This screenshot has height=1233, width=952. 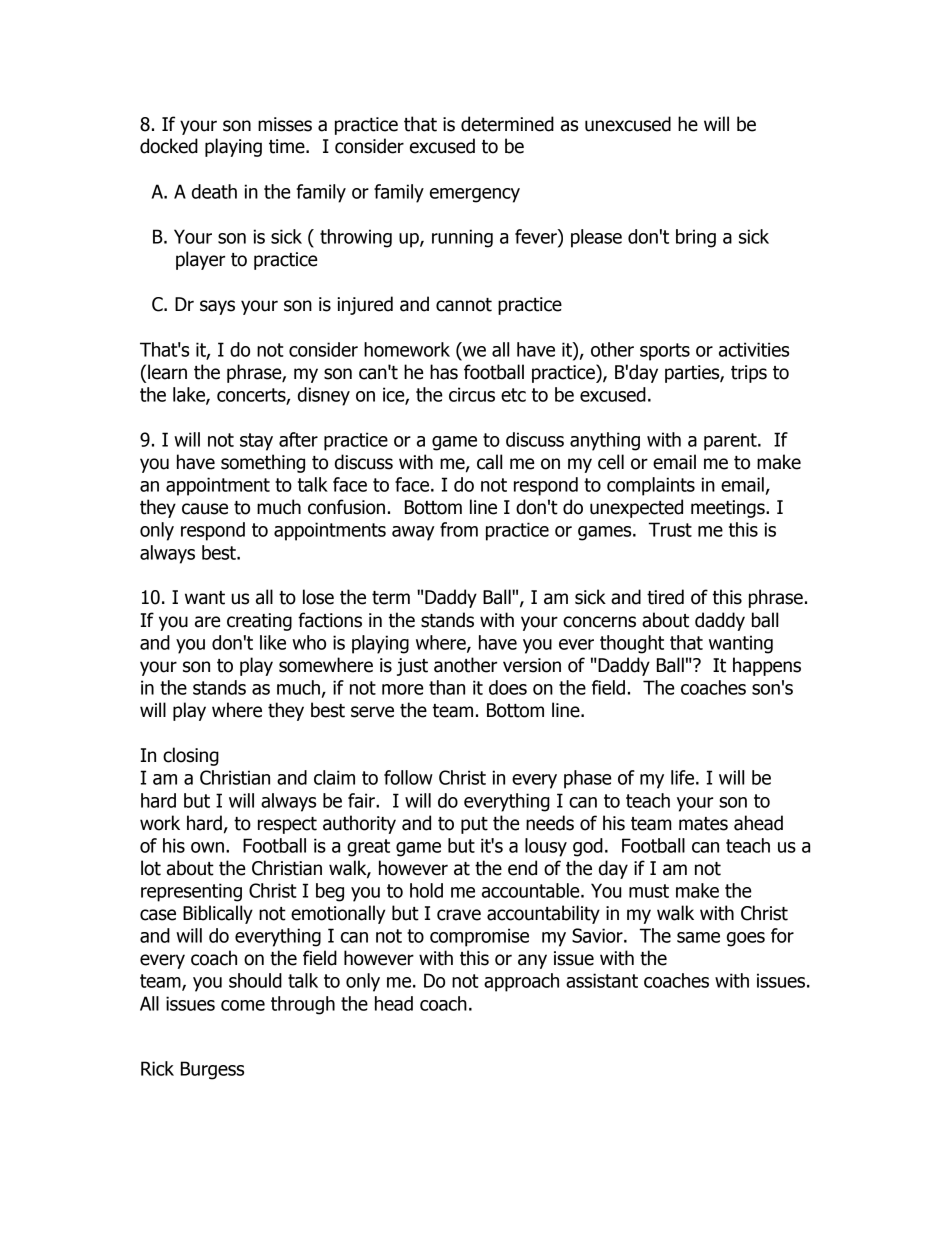 I want to click on approach, so click(x=521, y=982).
